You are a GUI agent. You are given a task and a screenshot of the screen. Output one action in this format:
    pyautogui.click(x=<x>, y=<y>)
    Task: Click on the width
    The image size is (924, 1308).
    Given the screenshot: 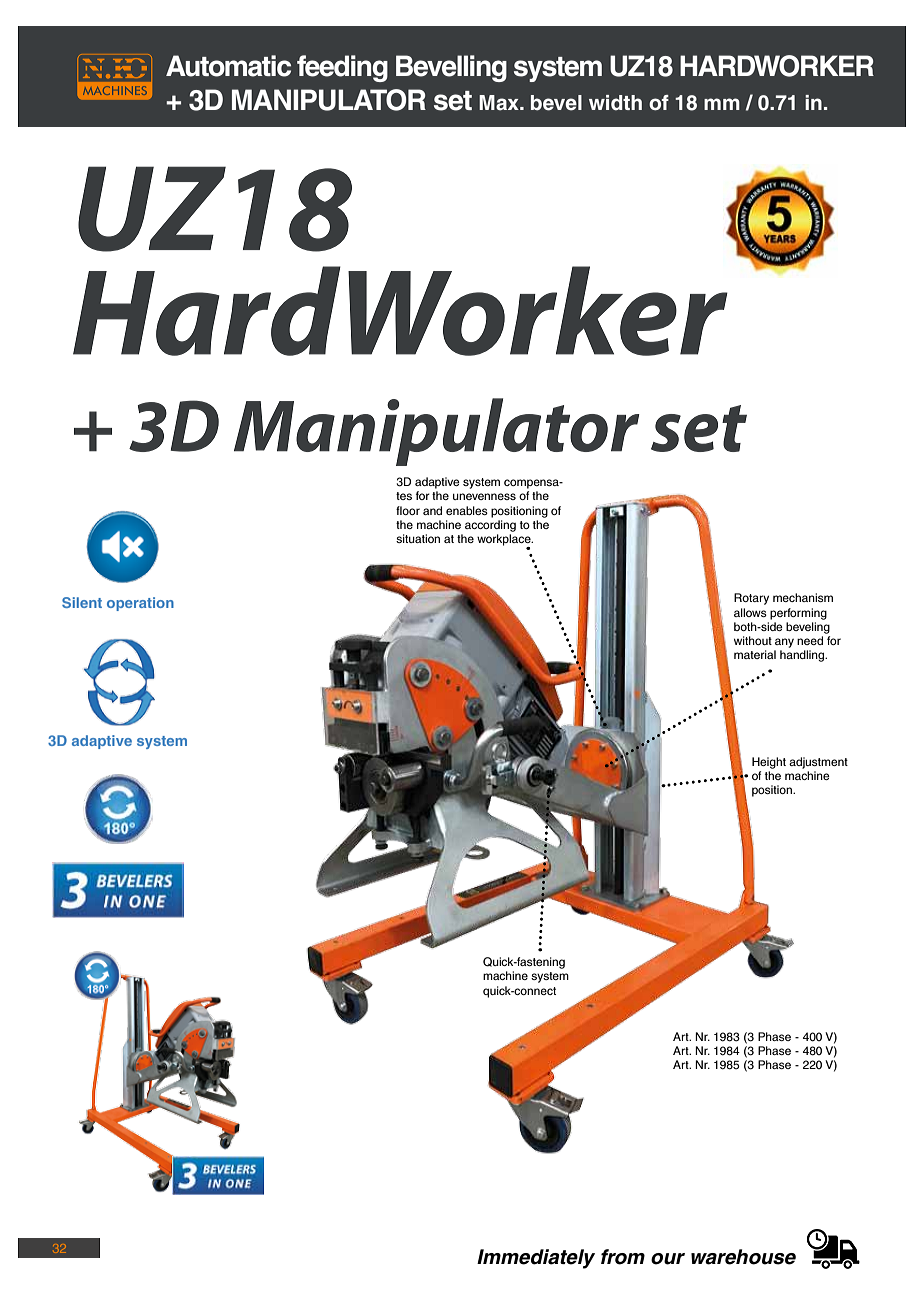 What is the action you would take?
    pyautogui.click(x=615, y=103)
